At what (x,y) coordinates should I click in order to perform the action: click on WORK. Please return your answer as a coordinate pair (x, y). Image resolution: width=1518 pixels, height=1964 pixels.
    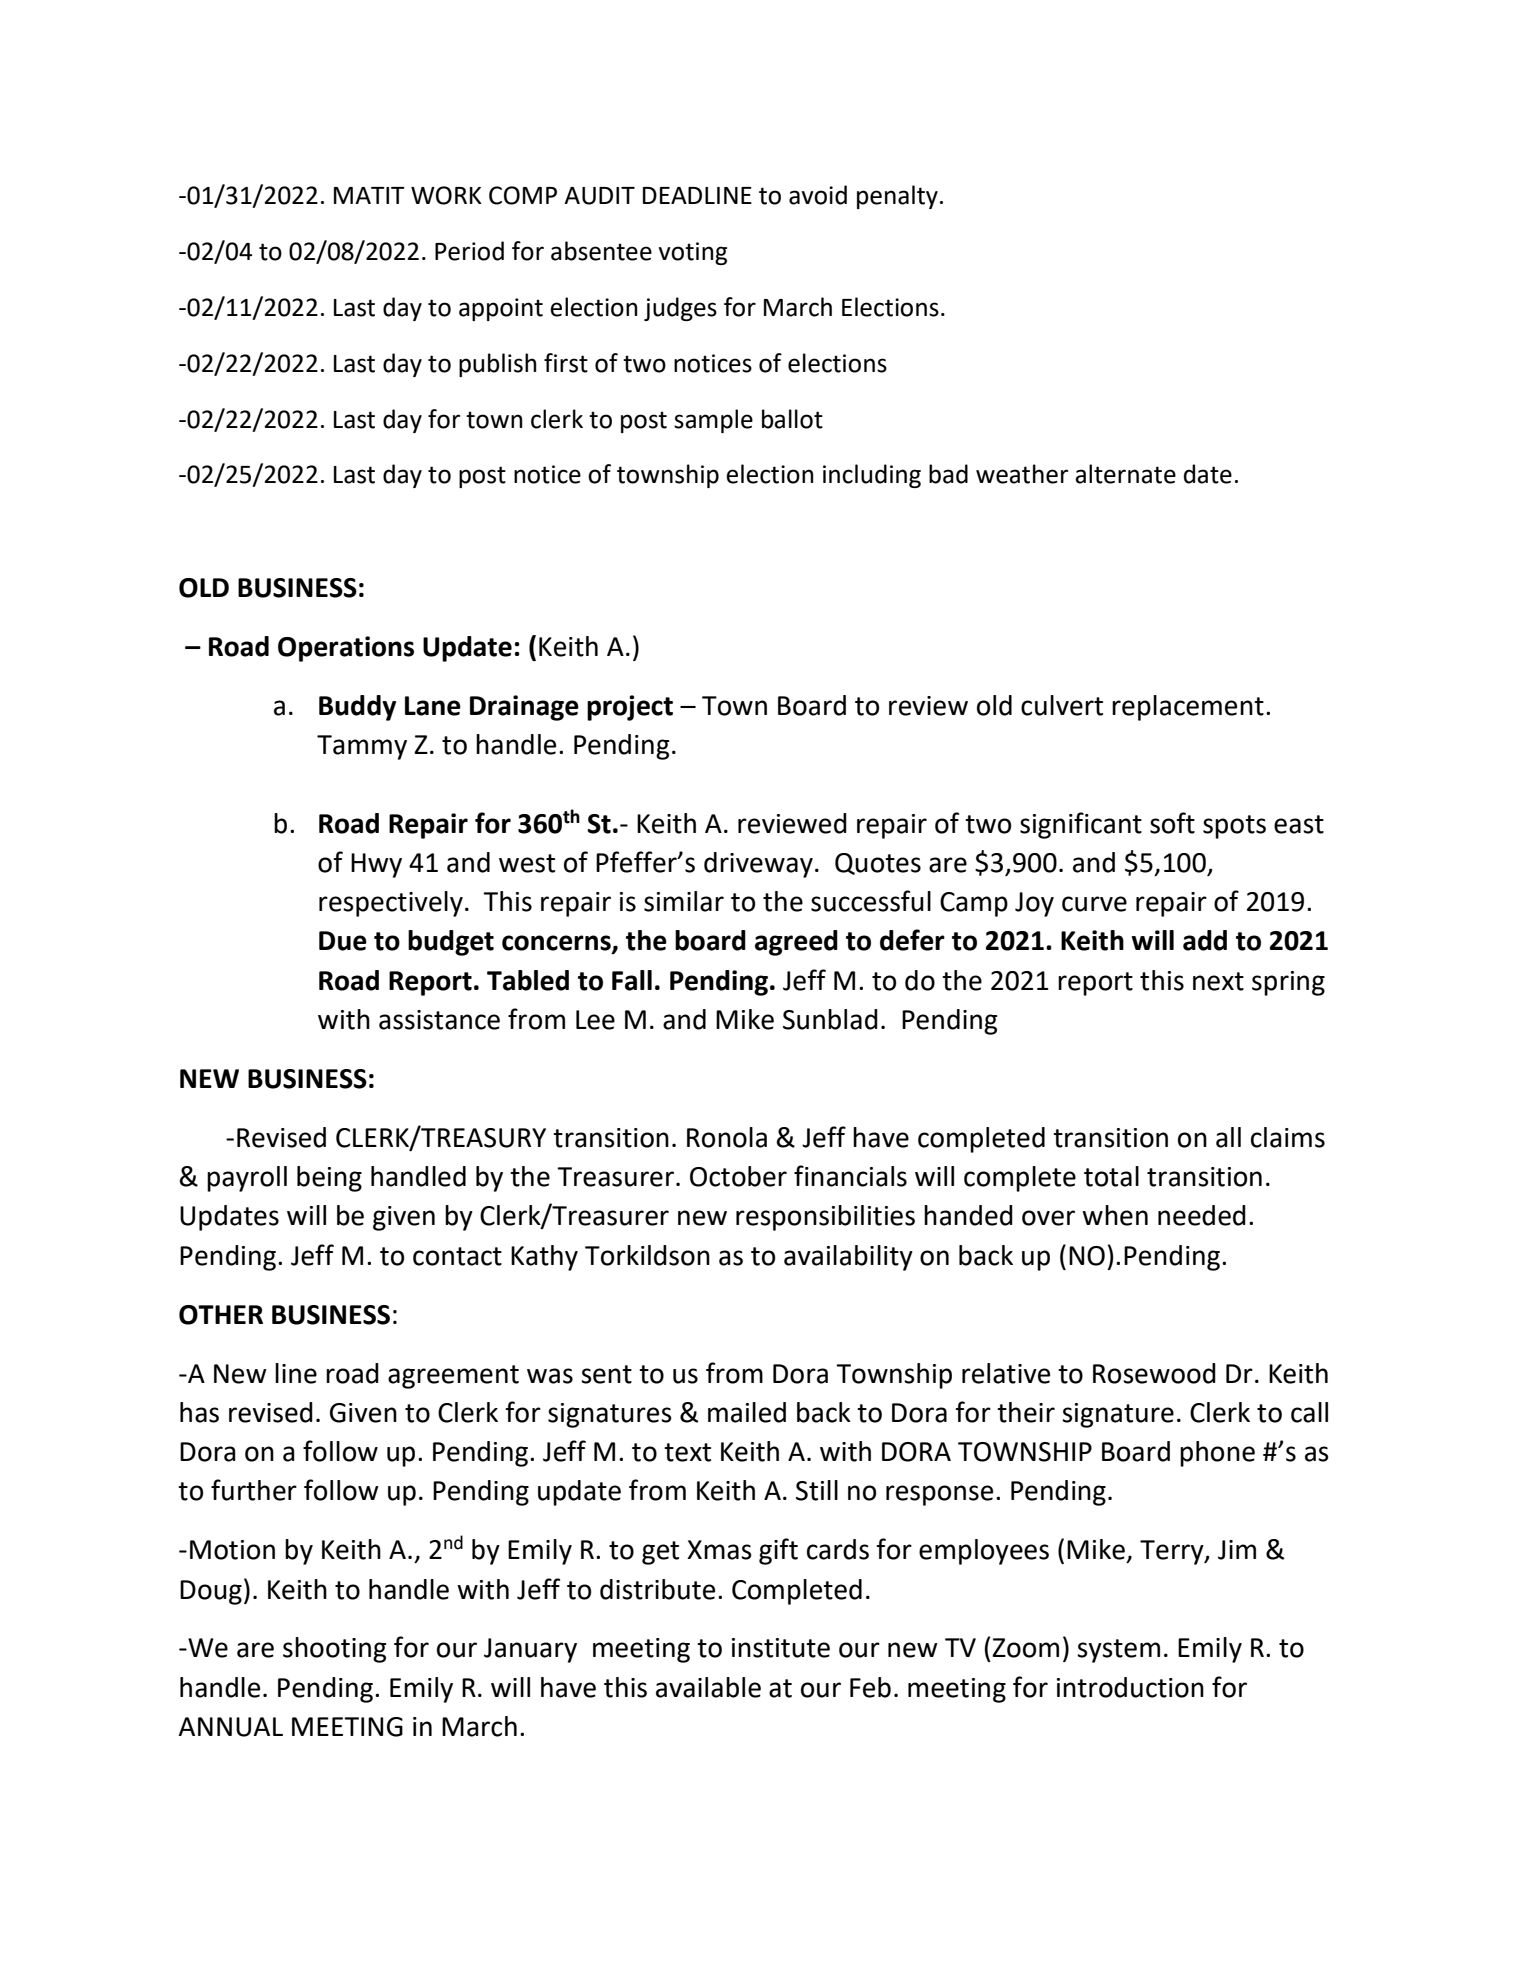
    Looking at the image, I should click on (446, 195).
